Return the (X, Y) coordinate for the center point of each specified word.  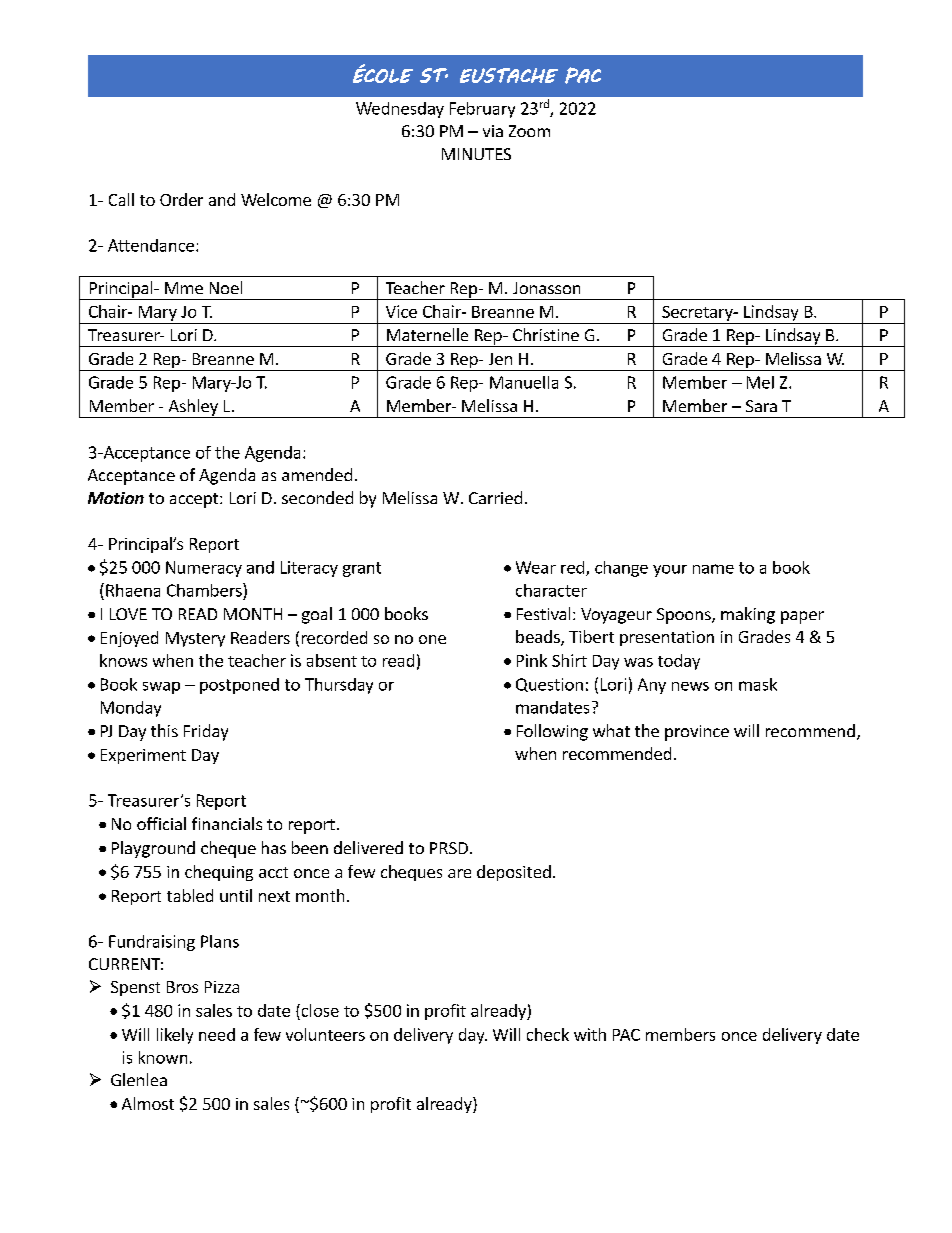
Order (181, 199)
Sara (761, 406)
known (163, 1057)
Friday (206, 732)
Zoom (529, 131)
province (697, 733)
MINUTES (476, 154)
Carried (495, 497)
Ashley (193, 408)
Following (552, 732)
